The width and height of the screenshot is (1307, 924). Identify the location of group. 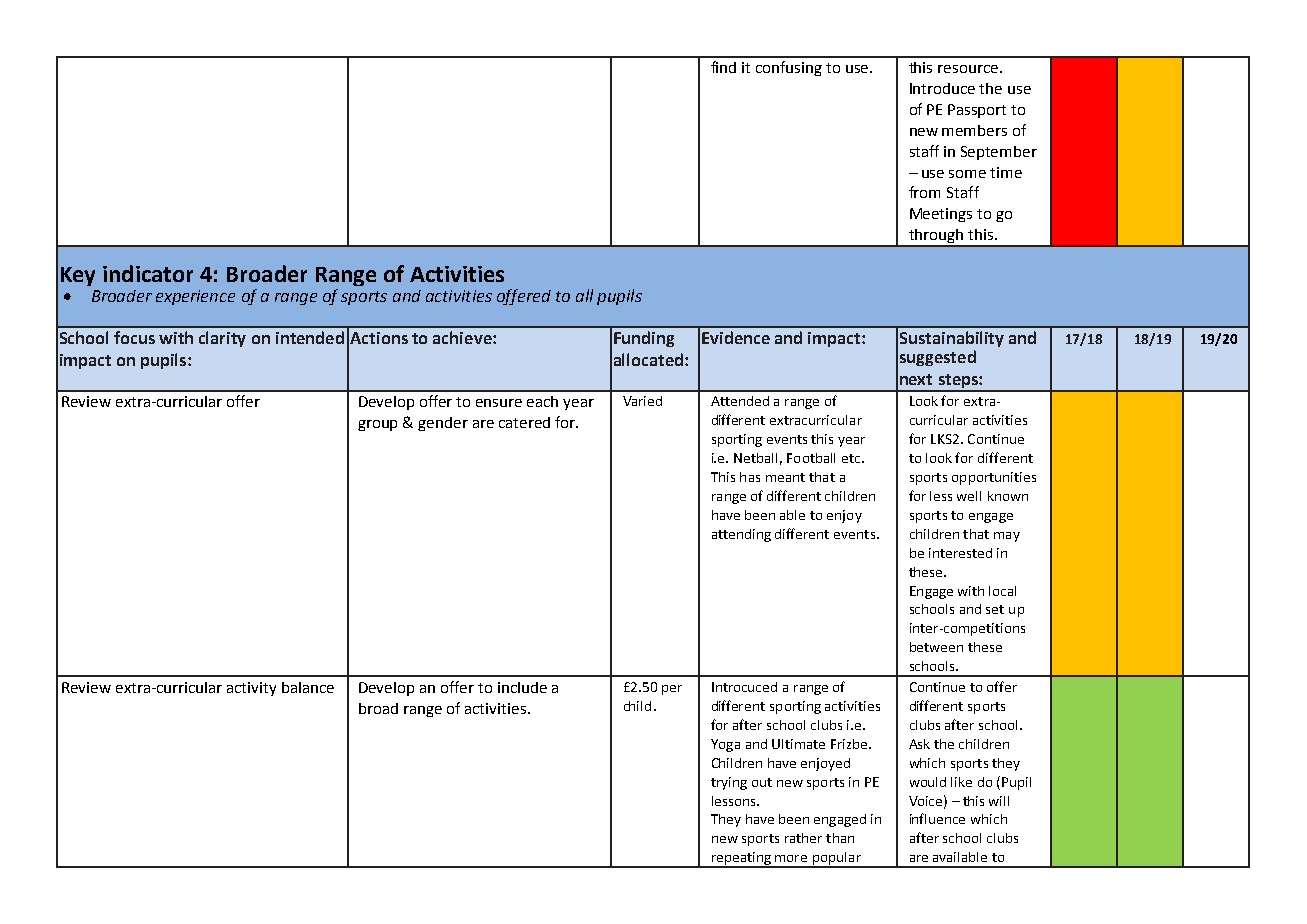
(377, 425).
